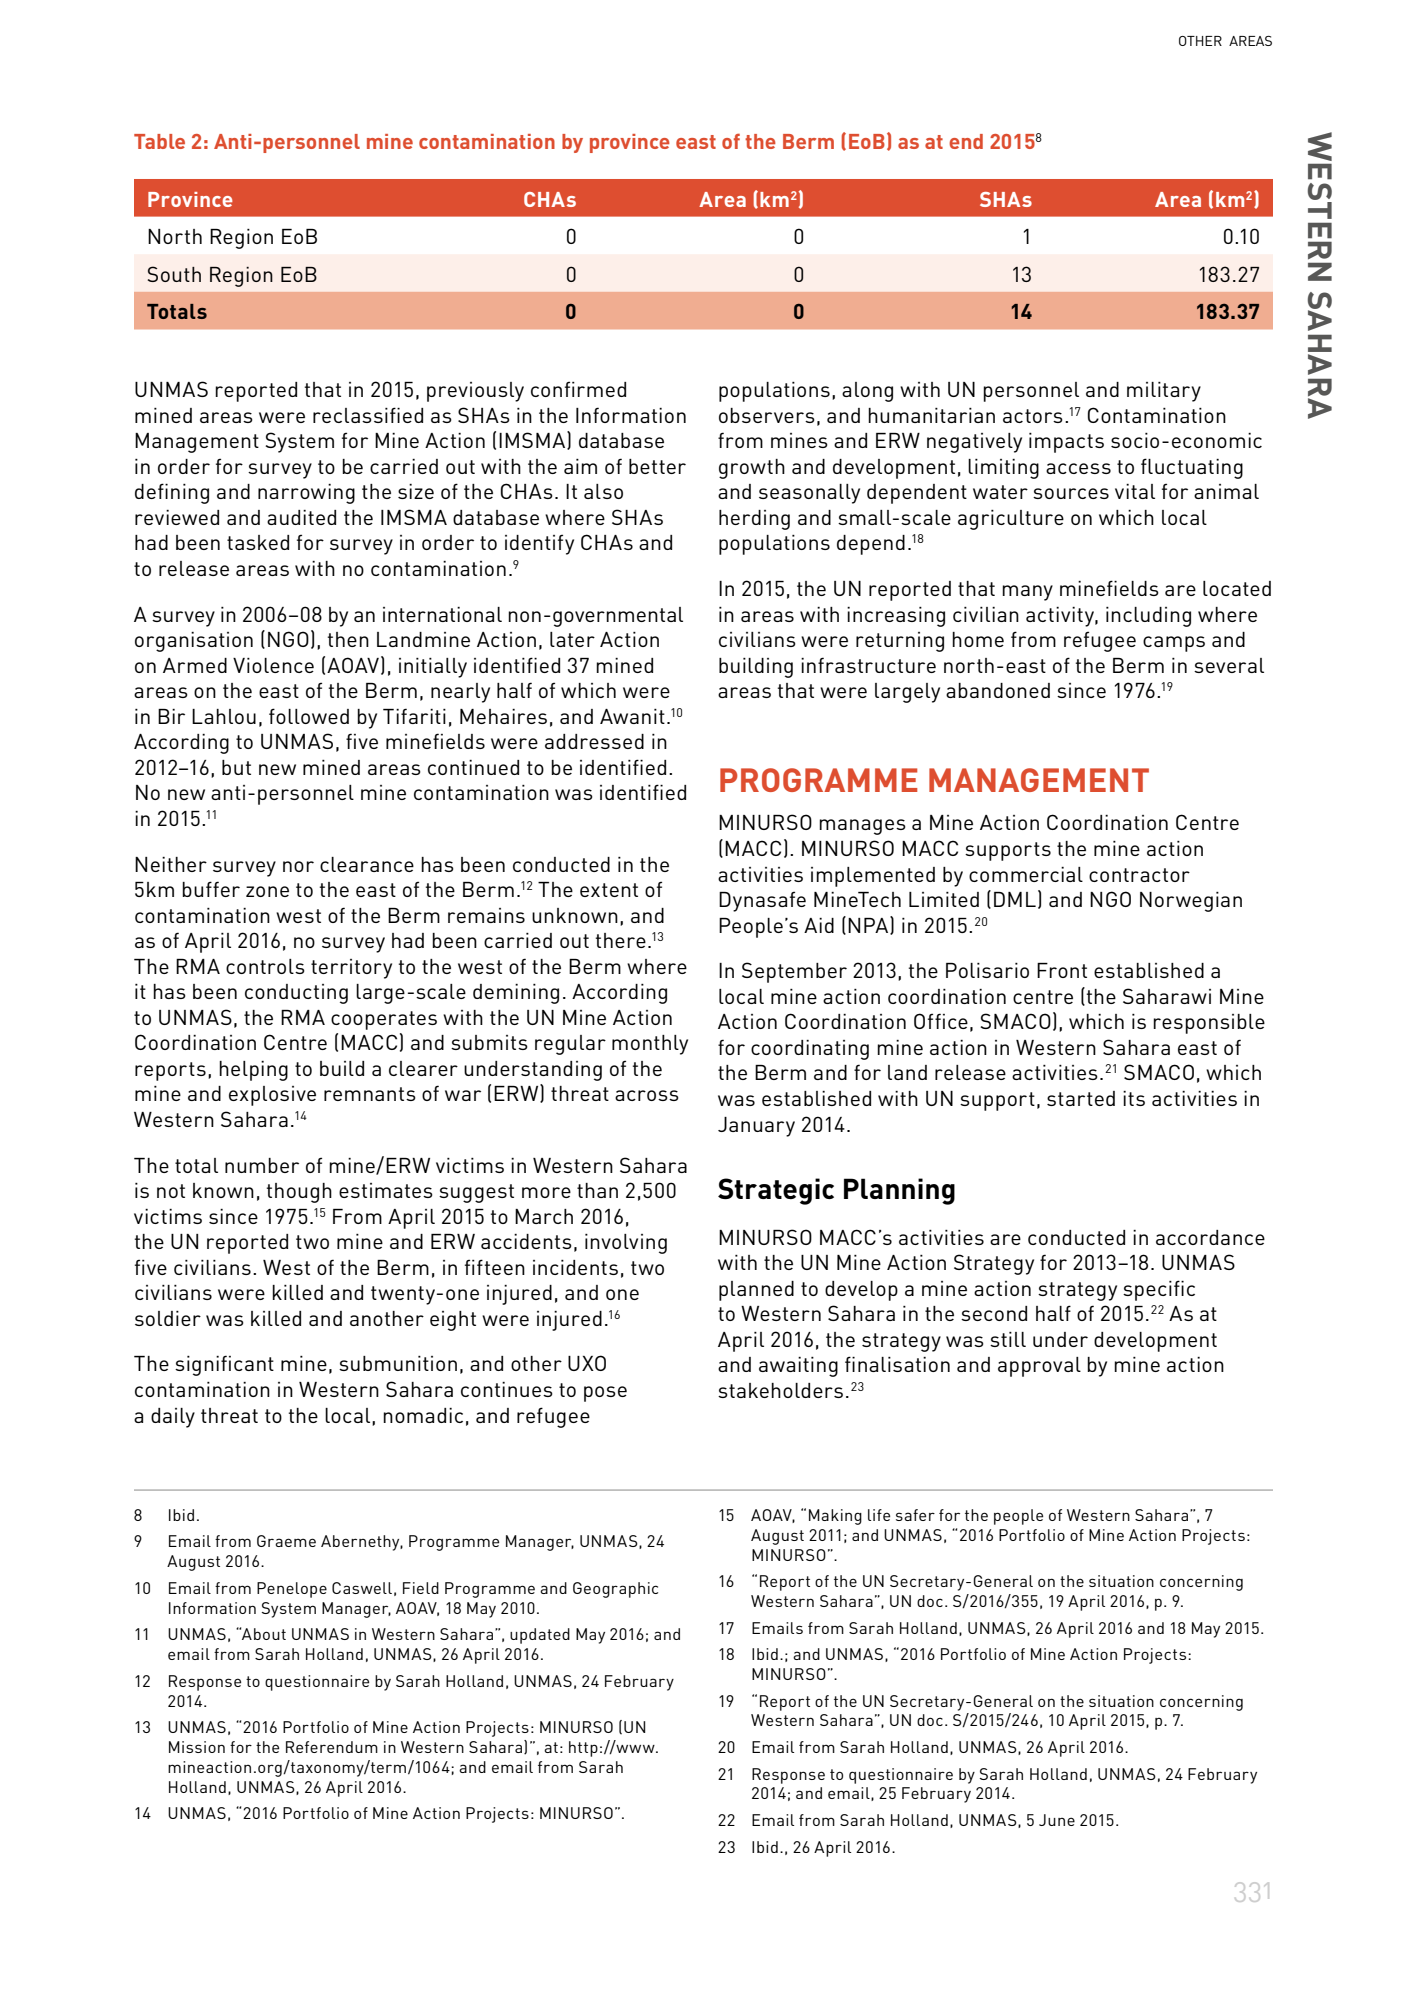 This document has height=1991, width=1407. I want to click on Front, so click(1062, 970).
